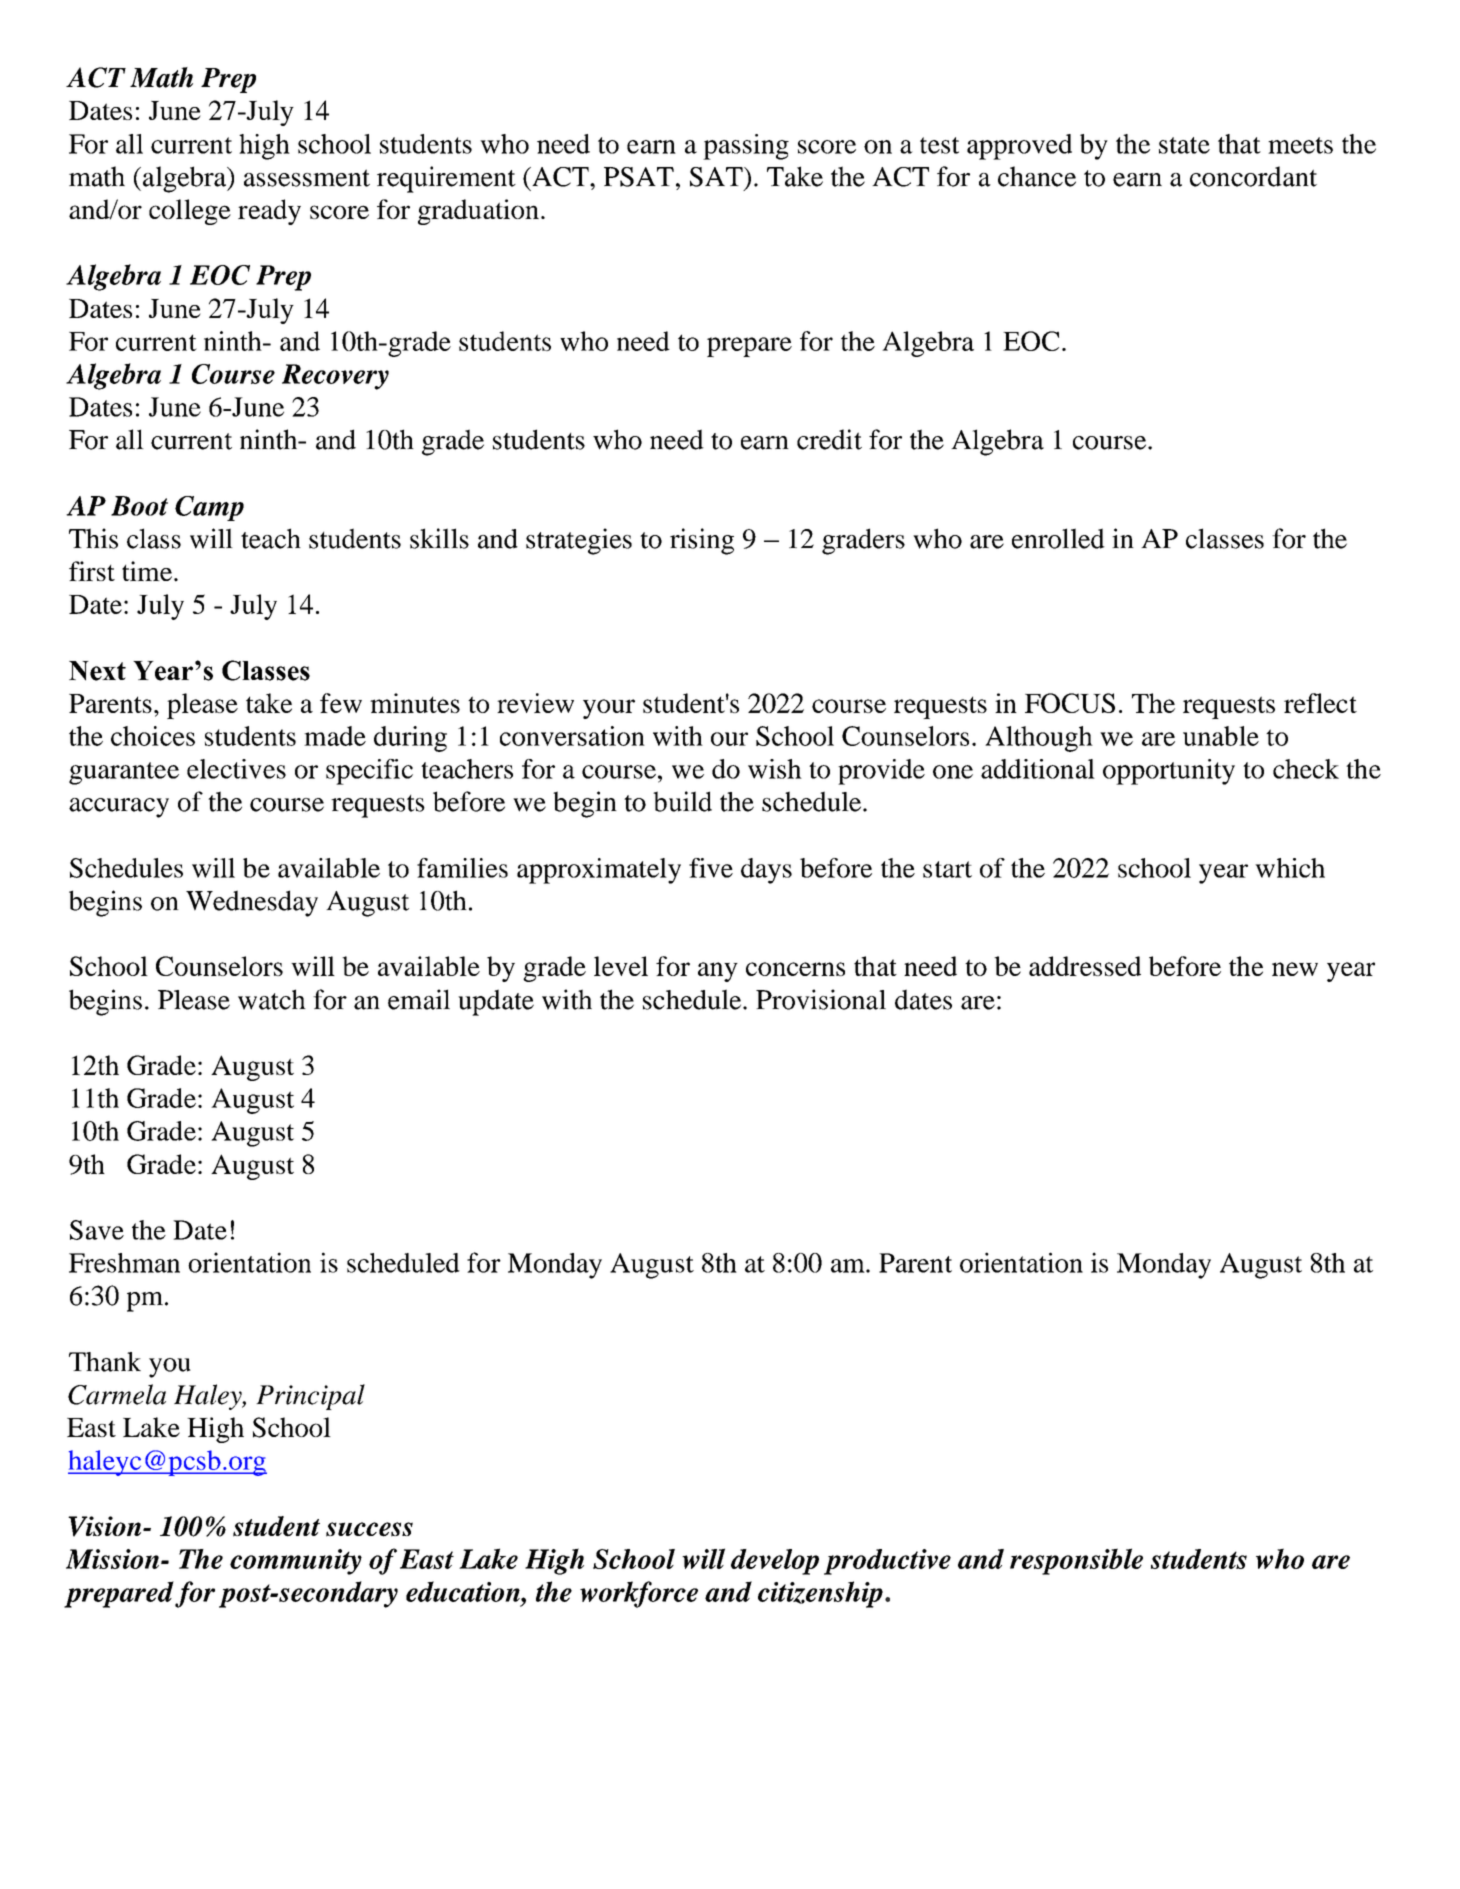  Describe the element at coordinates (639, 177) in the screenshot. I see `PSAT` at that location.
